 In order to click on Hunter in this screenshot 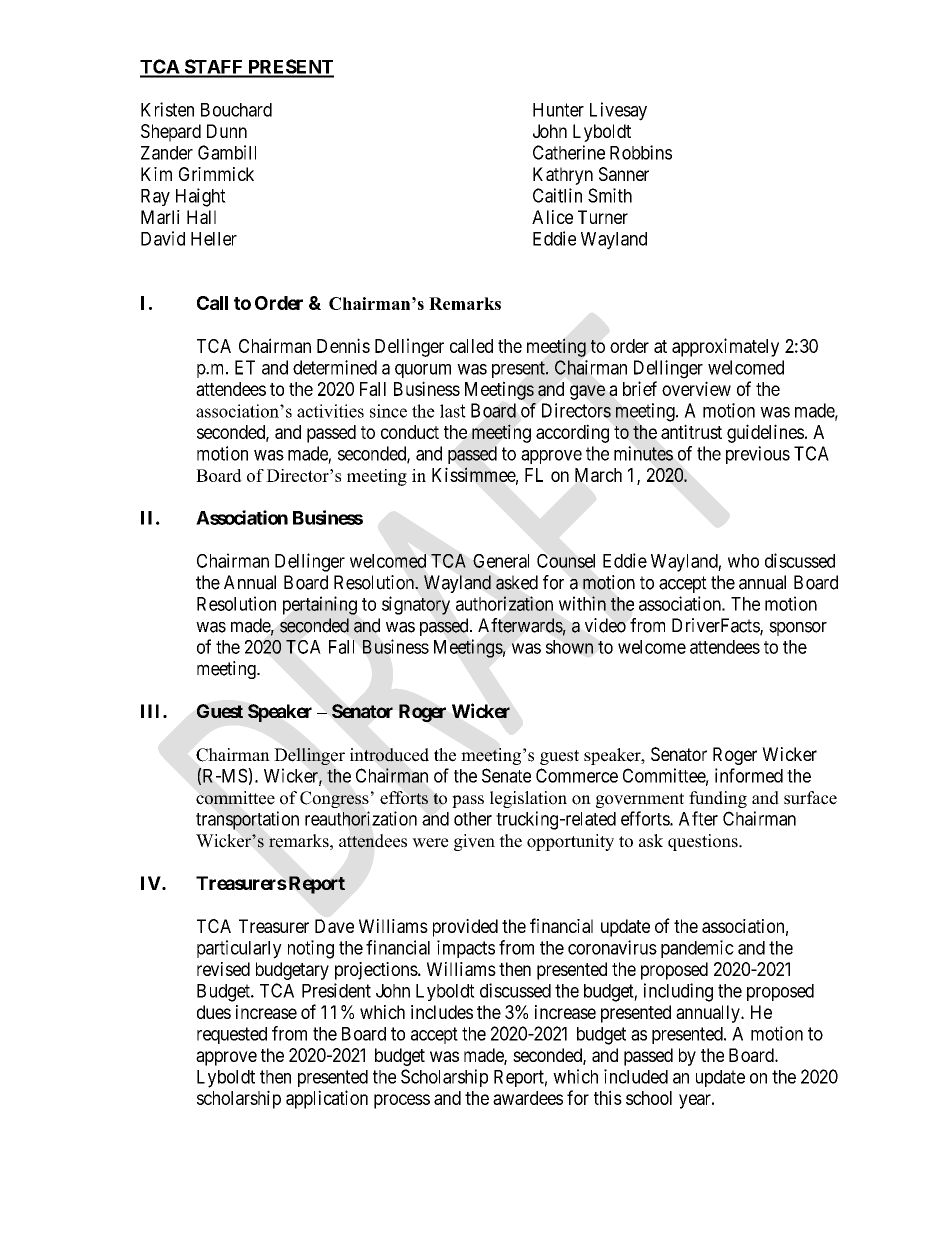, I will do `click(558, 110)`.
